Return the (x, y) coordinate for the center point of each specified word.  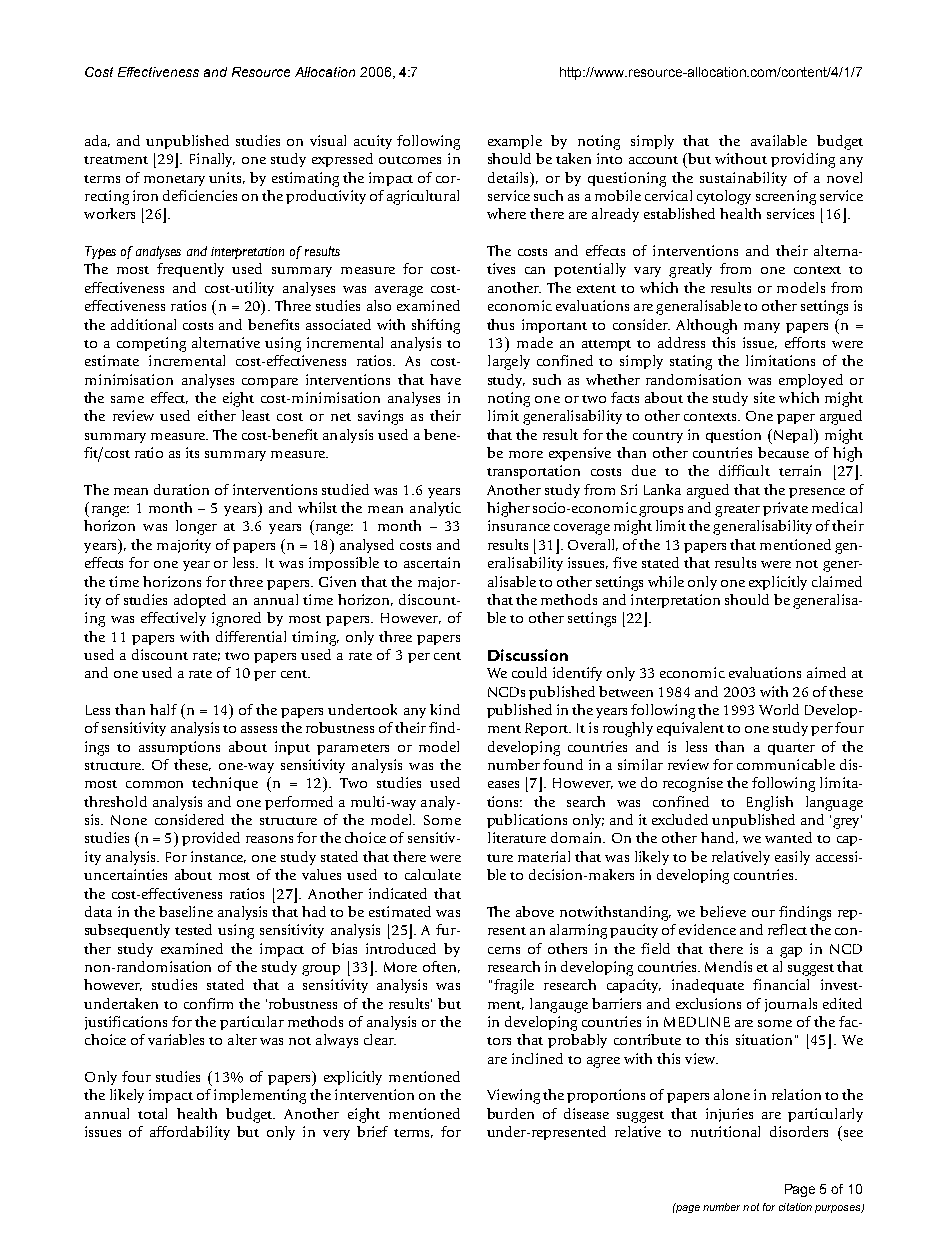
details (510, 177)
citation (795, 1207)
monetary (174, 180)
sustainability (743, 179)
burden (510, 1113)
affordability (190, 1133)
